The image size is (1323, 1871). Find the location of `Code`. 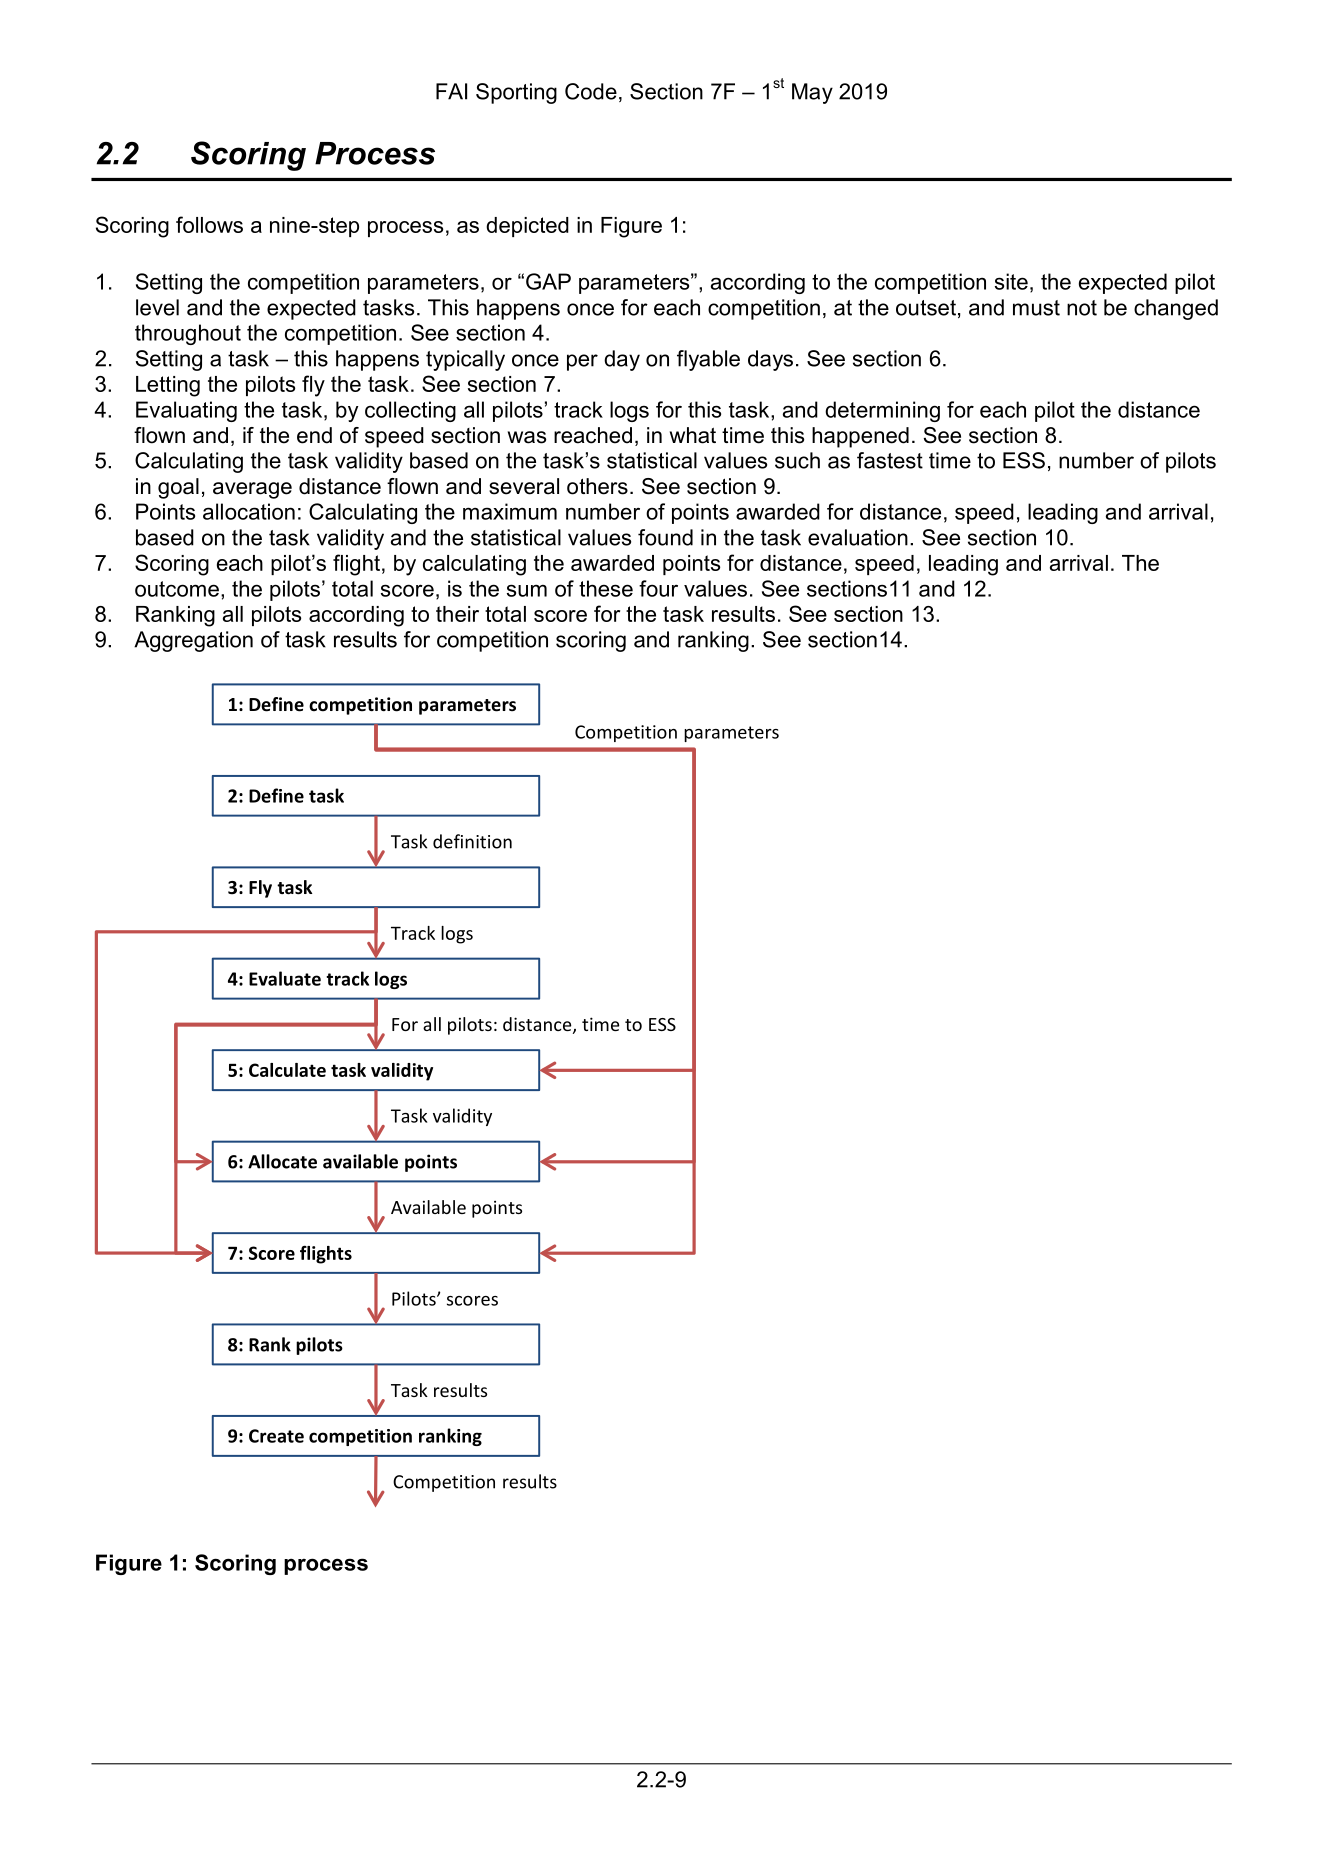

Code is located at coordinates (591, 91).
